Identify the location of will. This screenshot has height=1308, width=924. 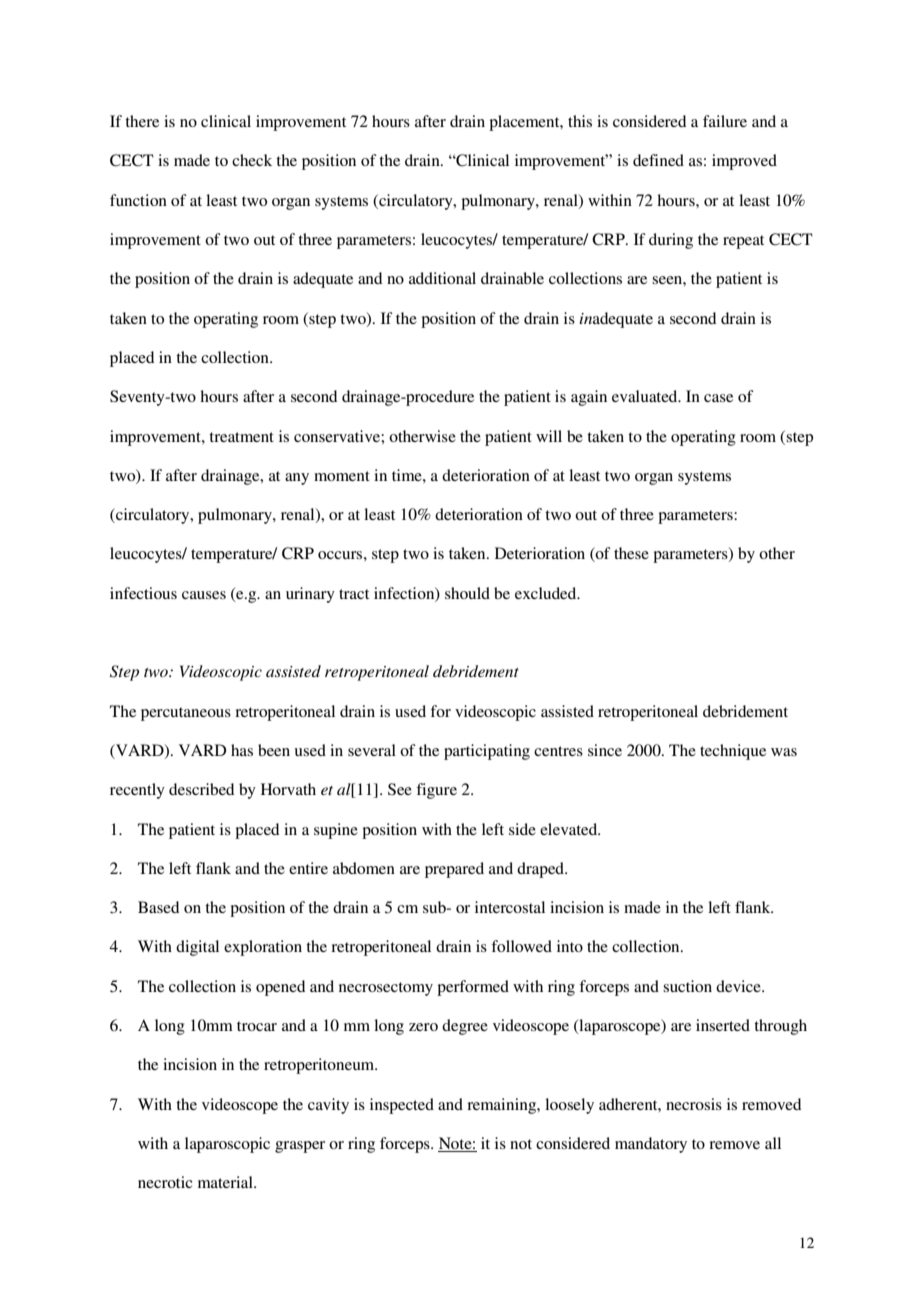
(549, 436).
